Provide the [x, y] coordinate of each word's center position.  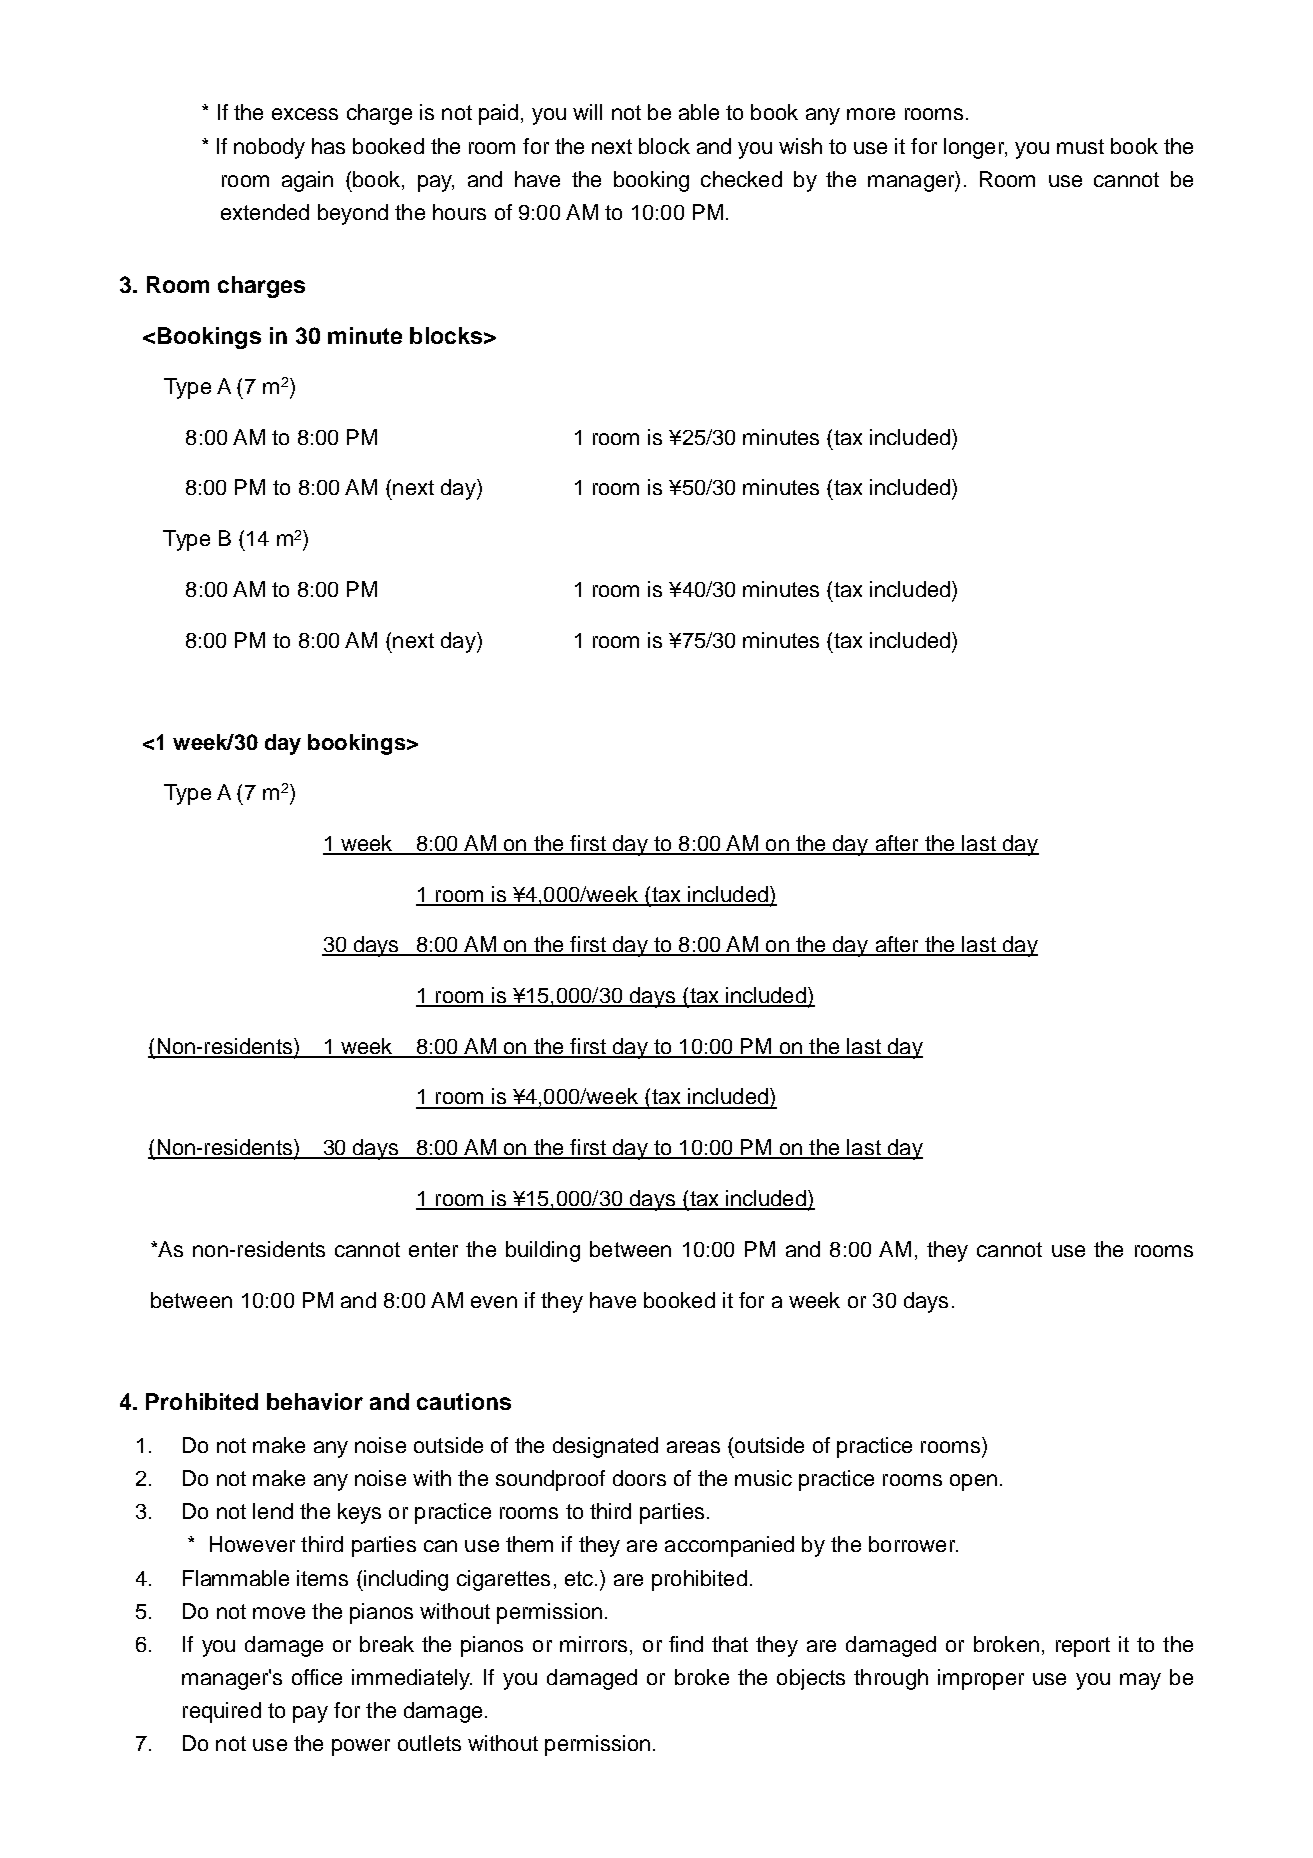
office [317, 1677]
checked [741, 179]
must [1080, 146]
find [686, 1644]
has [328, 146]
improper [981, 1679]
